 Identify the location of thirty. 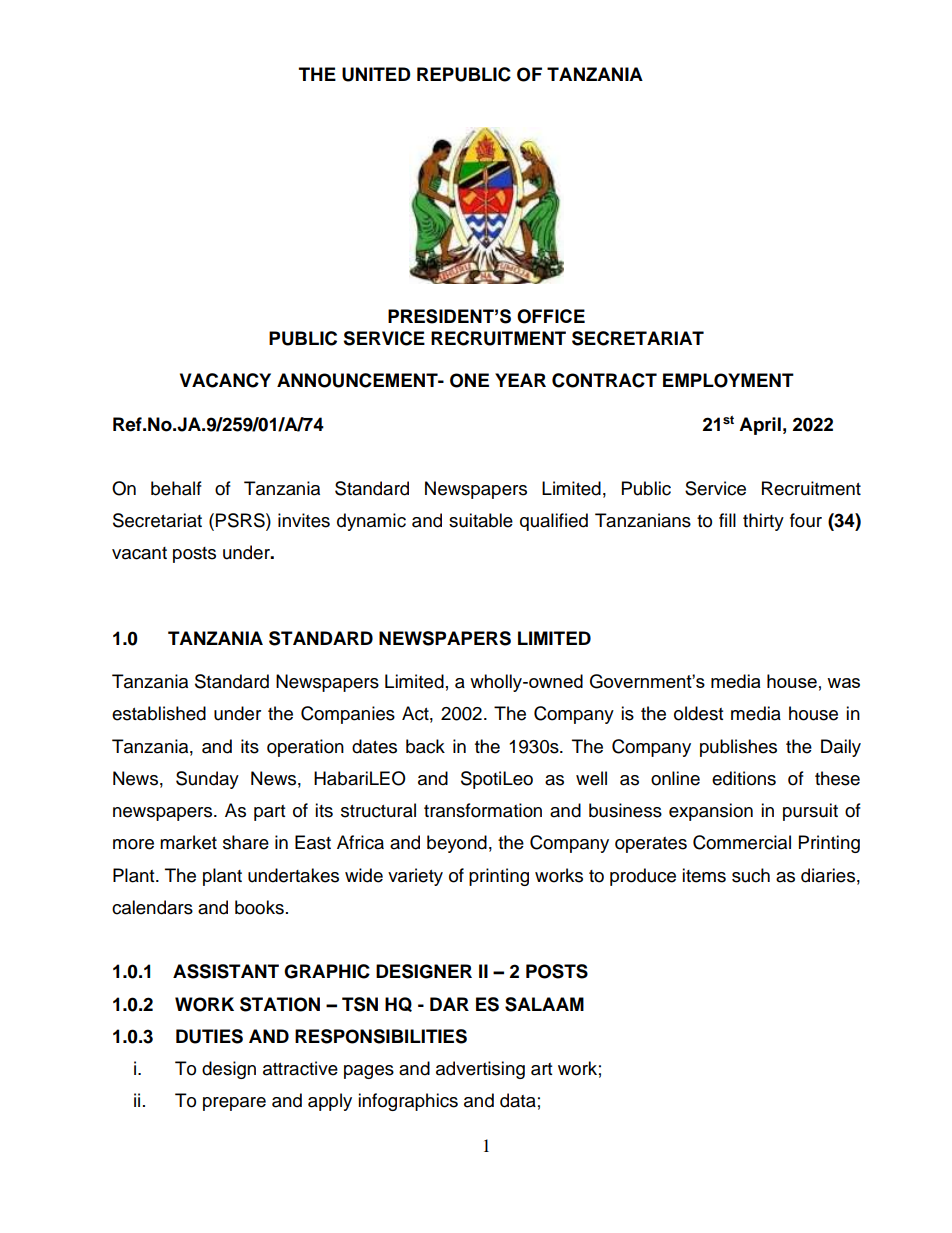
(763, 522).
